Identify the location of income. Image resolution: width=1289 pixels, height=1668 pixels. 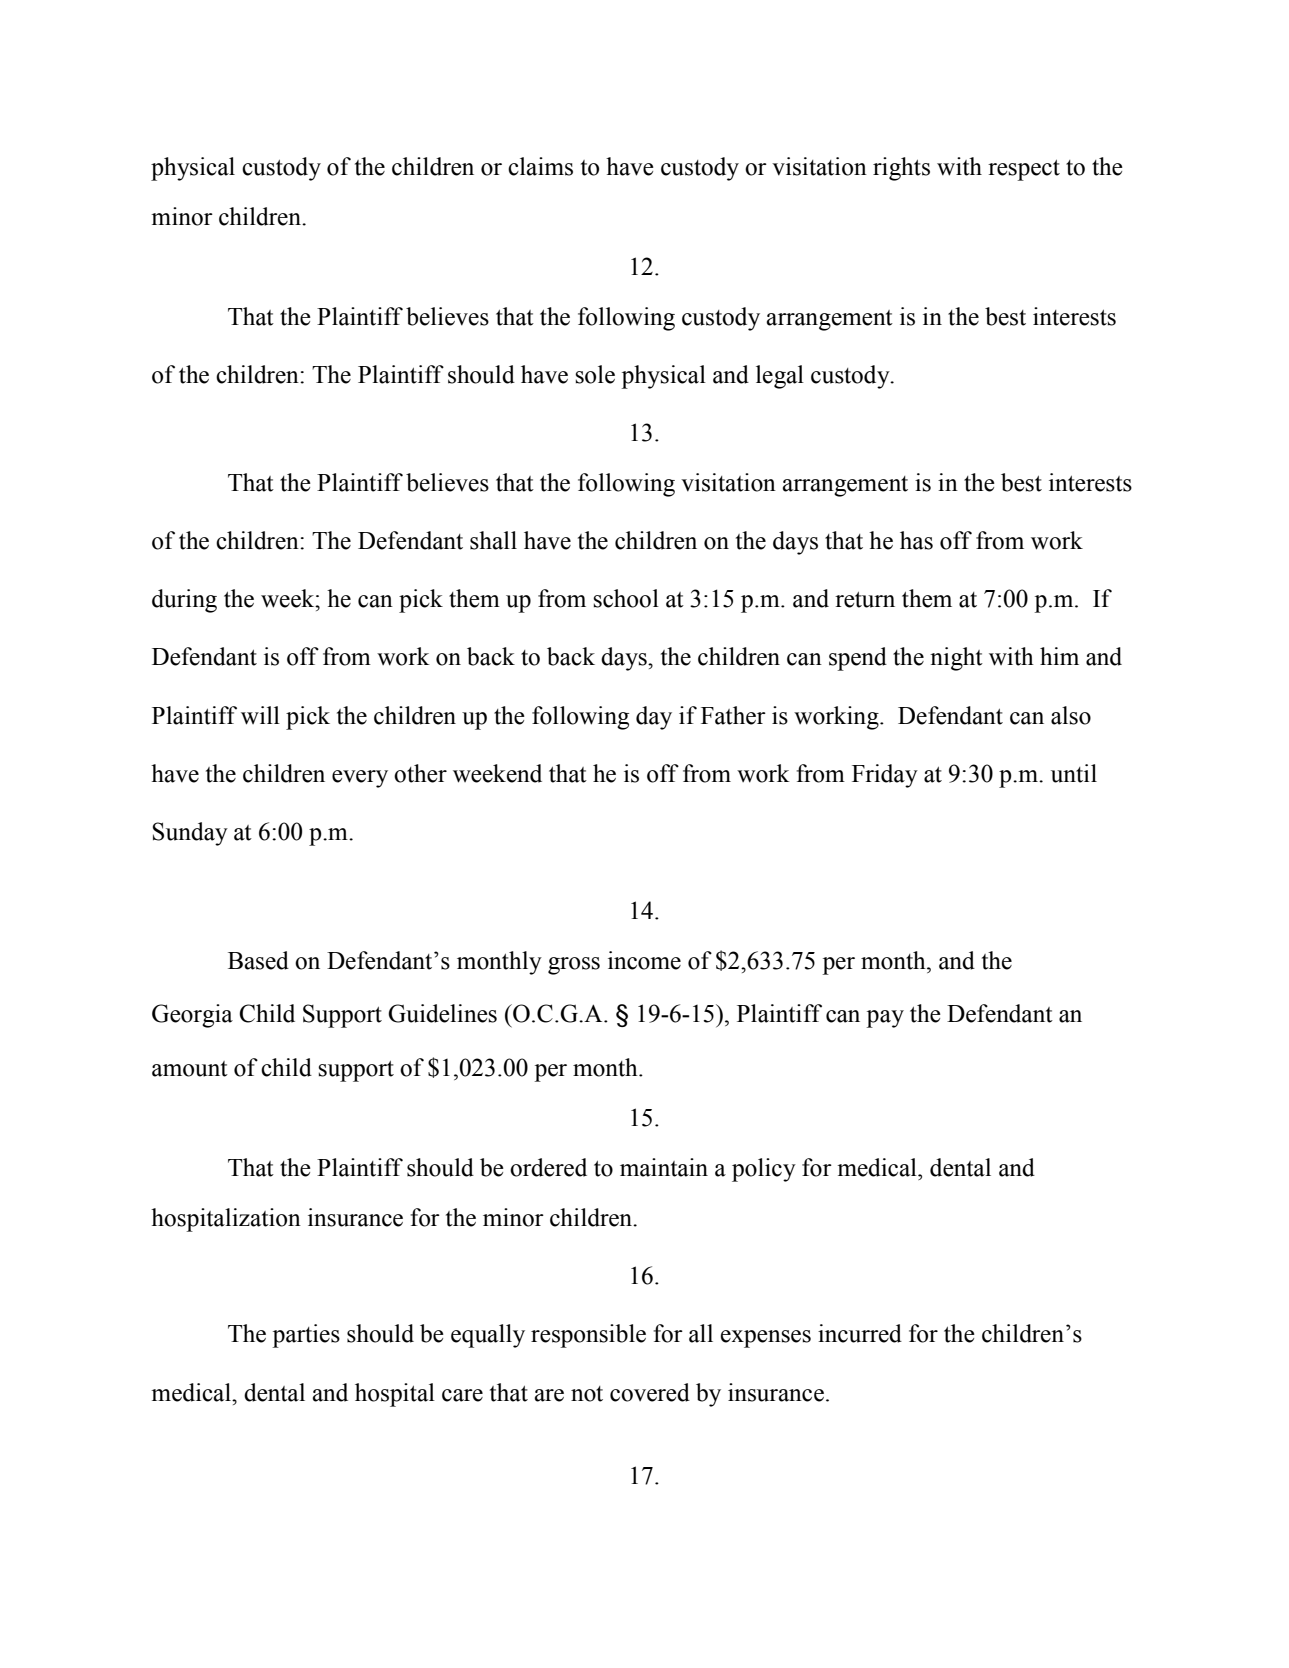
(644, 960).
